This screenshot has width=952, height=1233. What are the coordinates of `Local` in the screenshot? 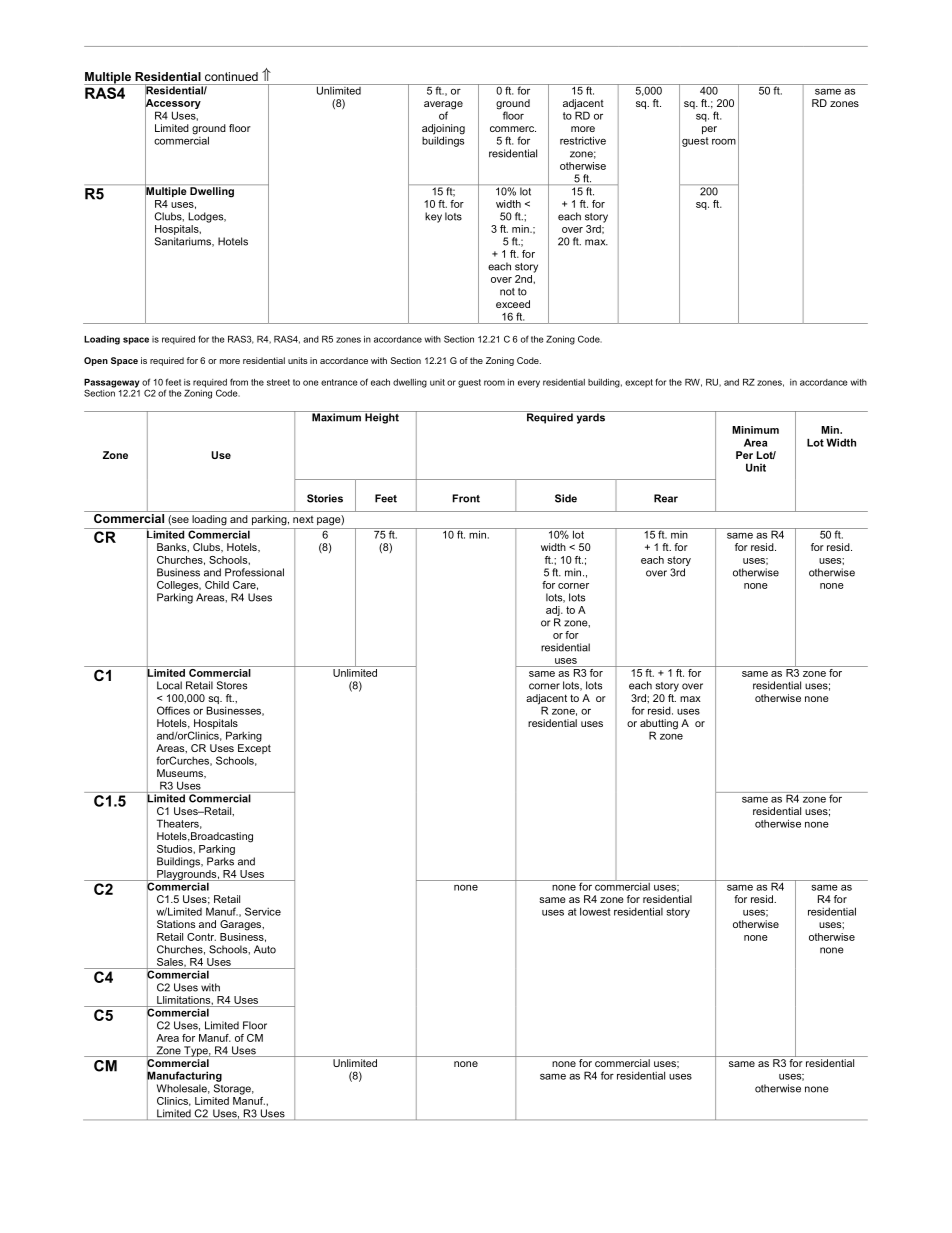 It's located at (169, 685).
